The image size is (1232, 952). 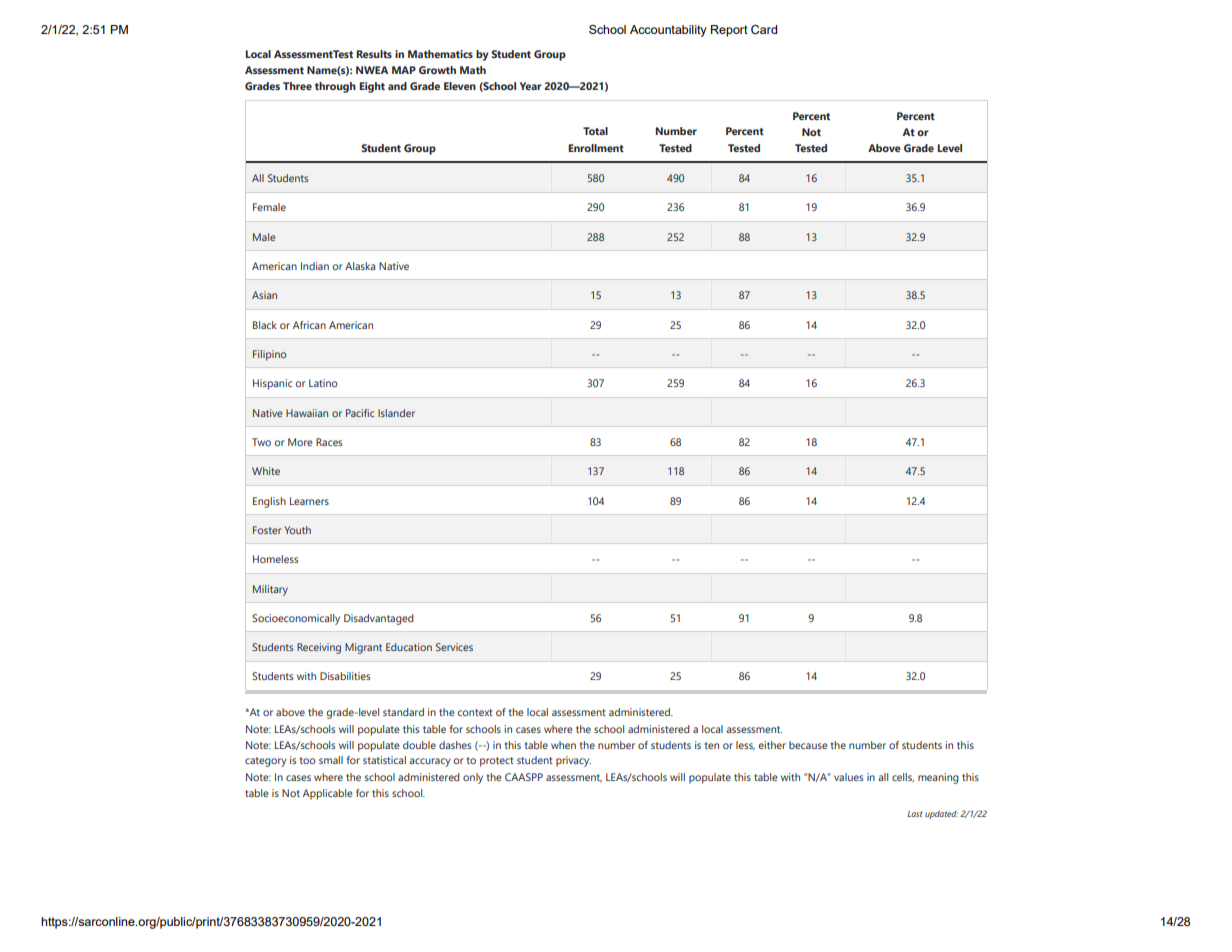 I want to click on privacy, so click(x=573, y=761).
